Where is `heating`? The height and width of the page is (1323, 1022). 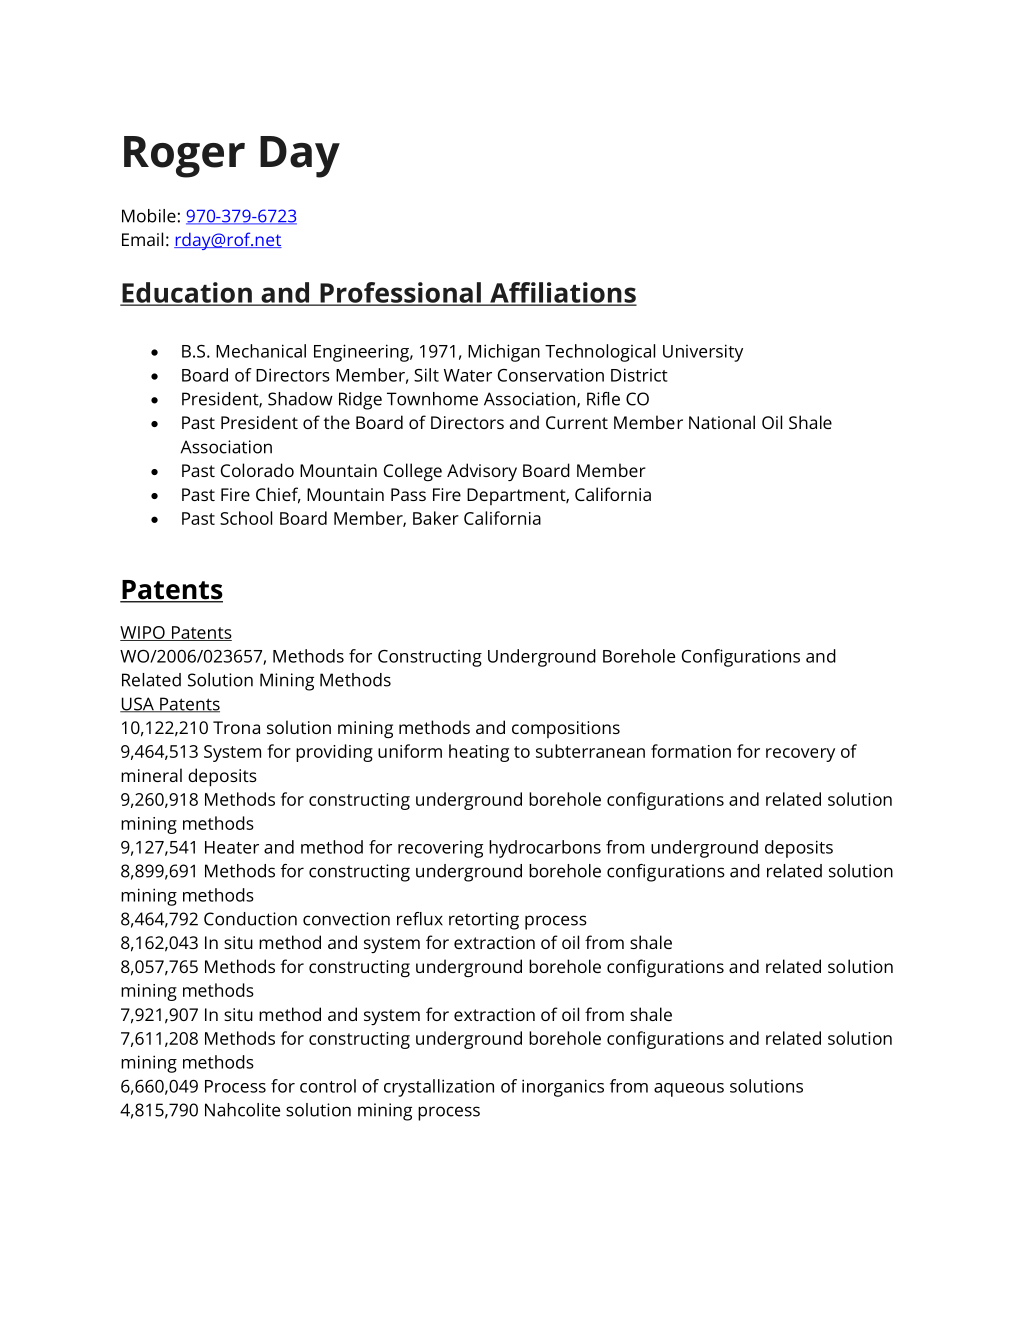 heating is located at coordinates (479, 753).
